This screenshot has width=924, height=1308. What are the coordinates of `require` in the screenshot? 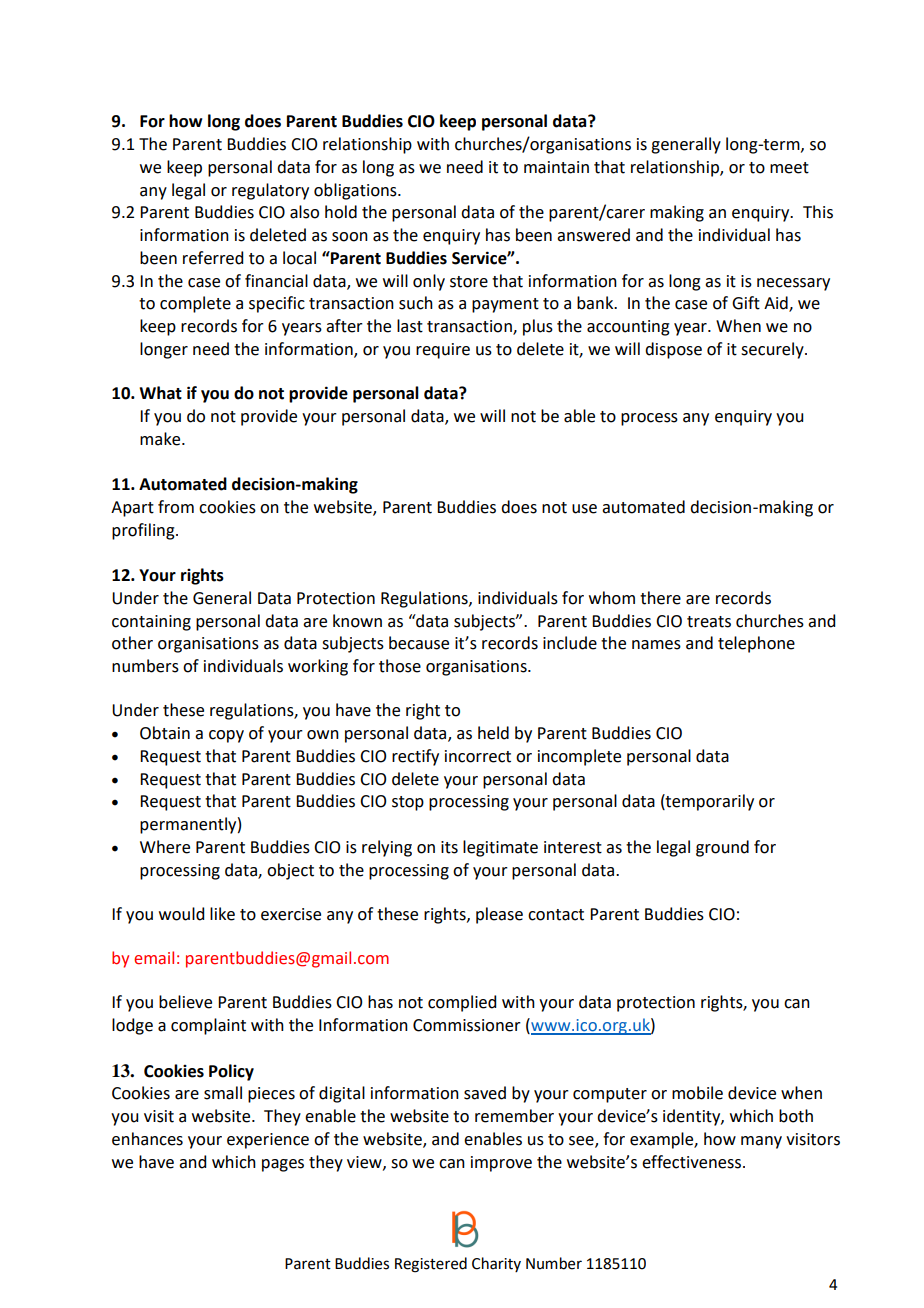 It's located at (443, 351).
